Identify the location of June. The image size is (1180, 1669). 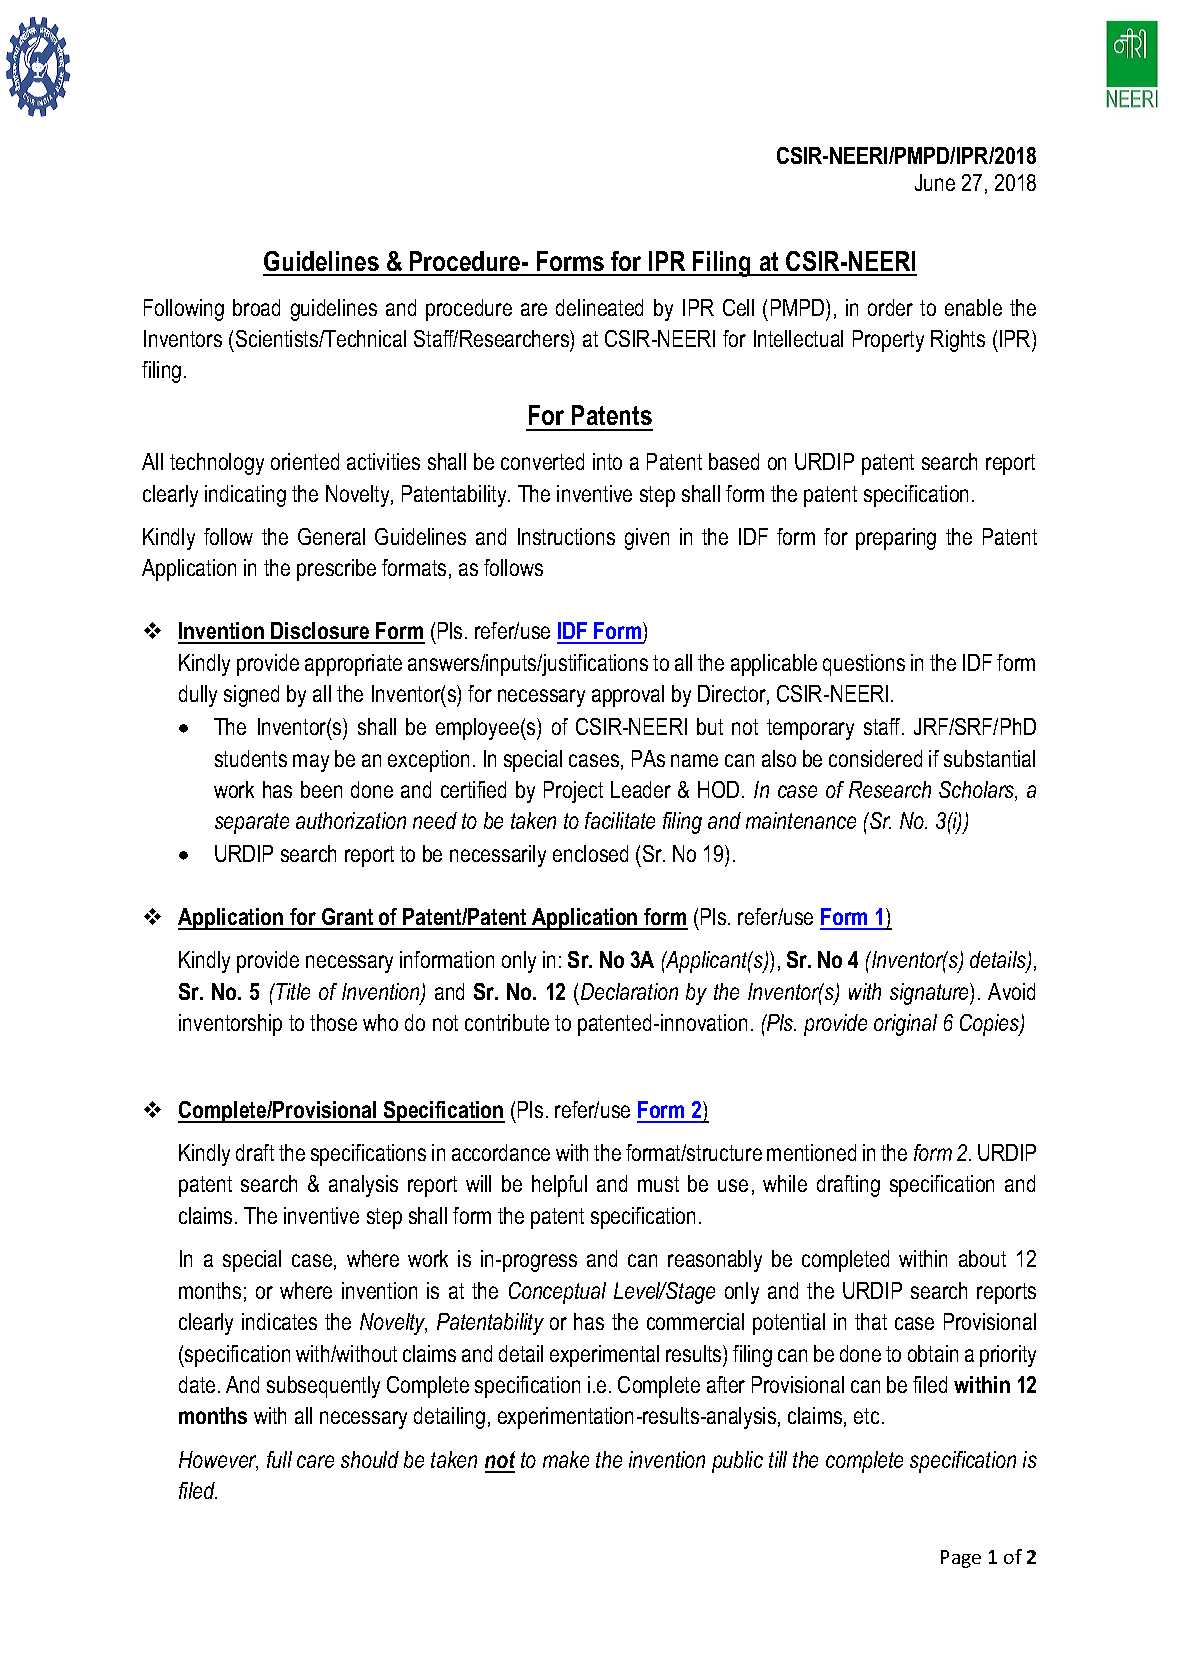
(935, 182).
